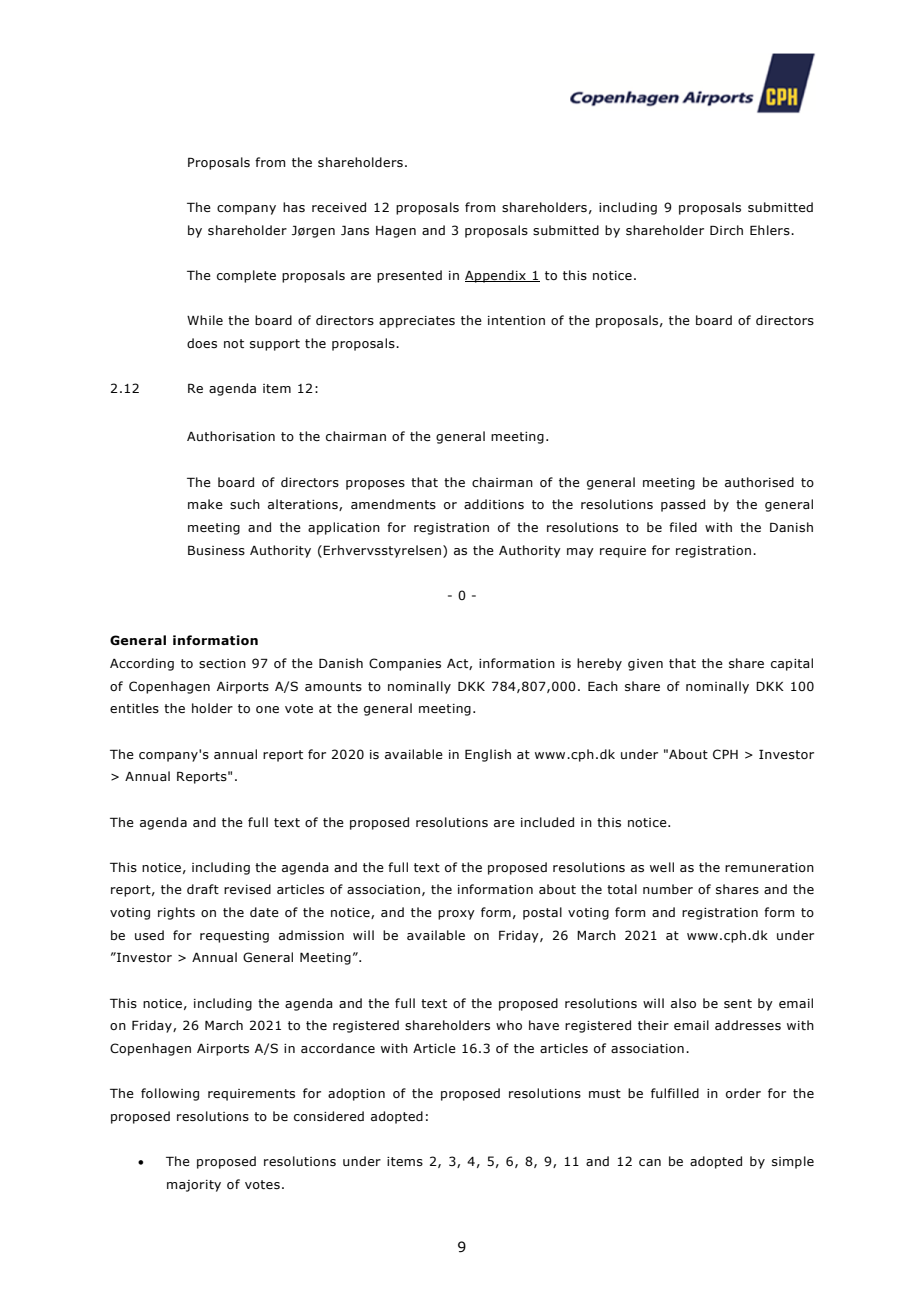 This document has width=924, height=1308. I want to click on section, so click(222, 663).
